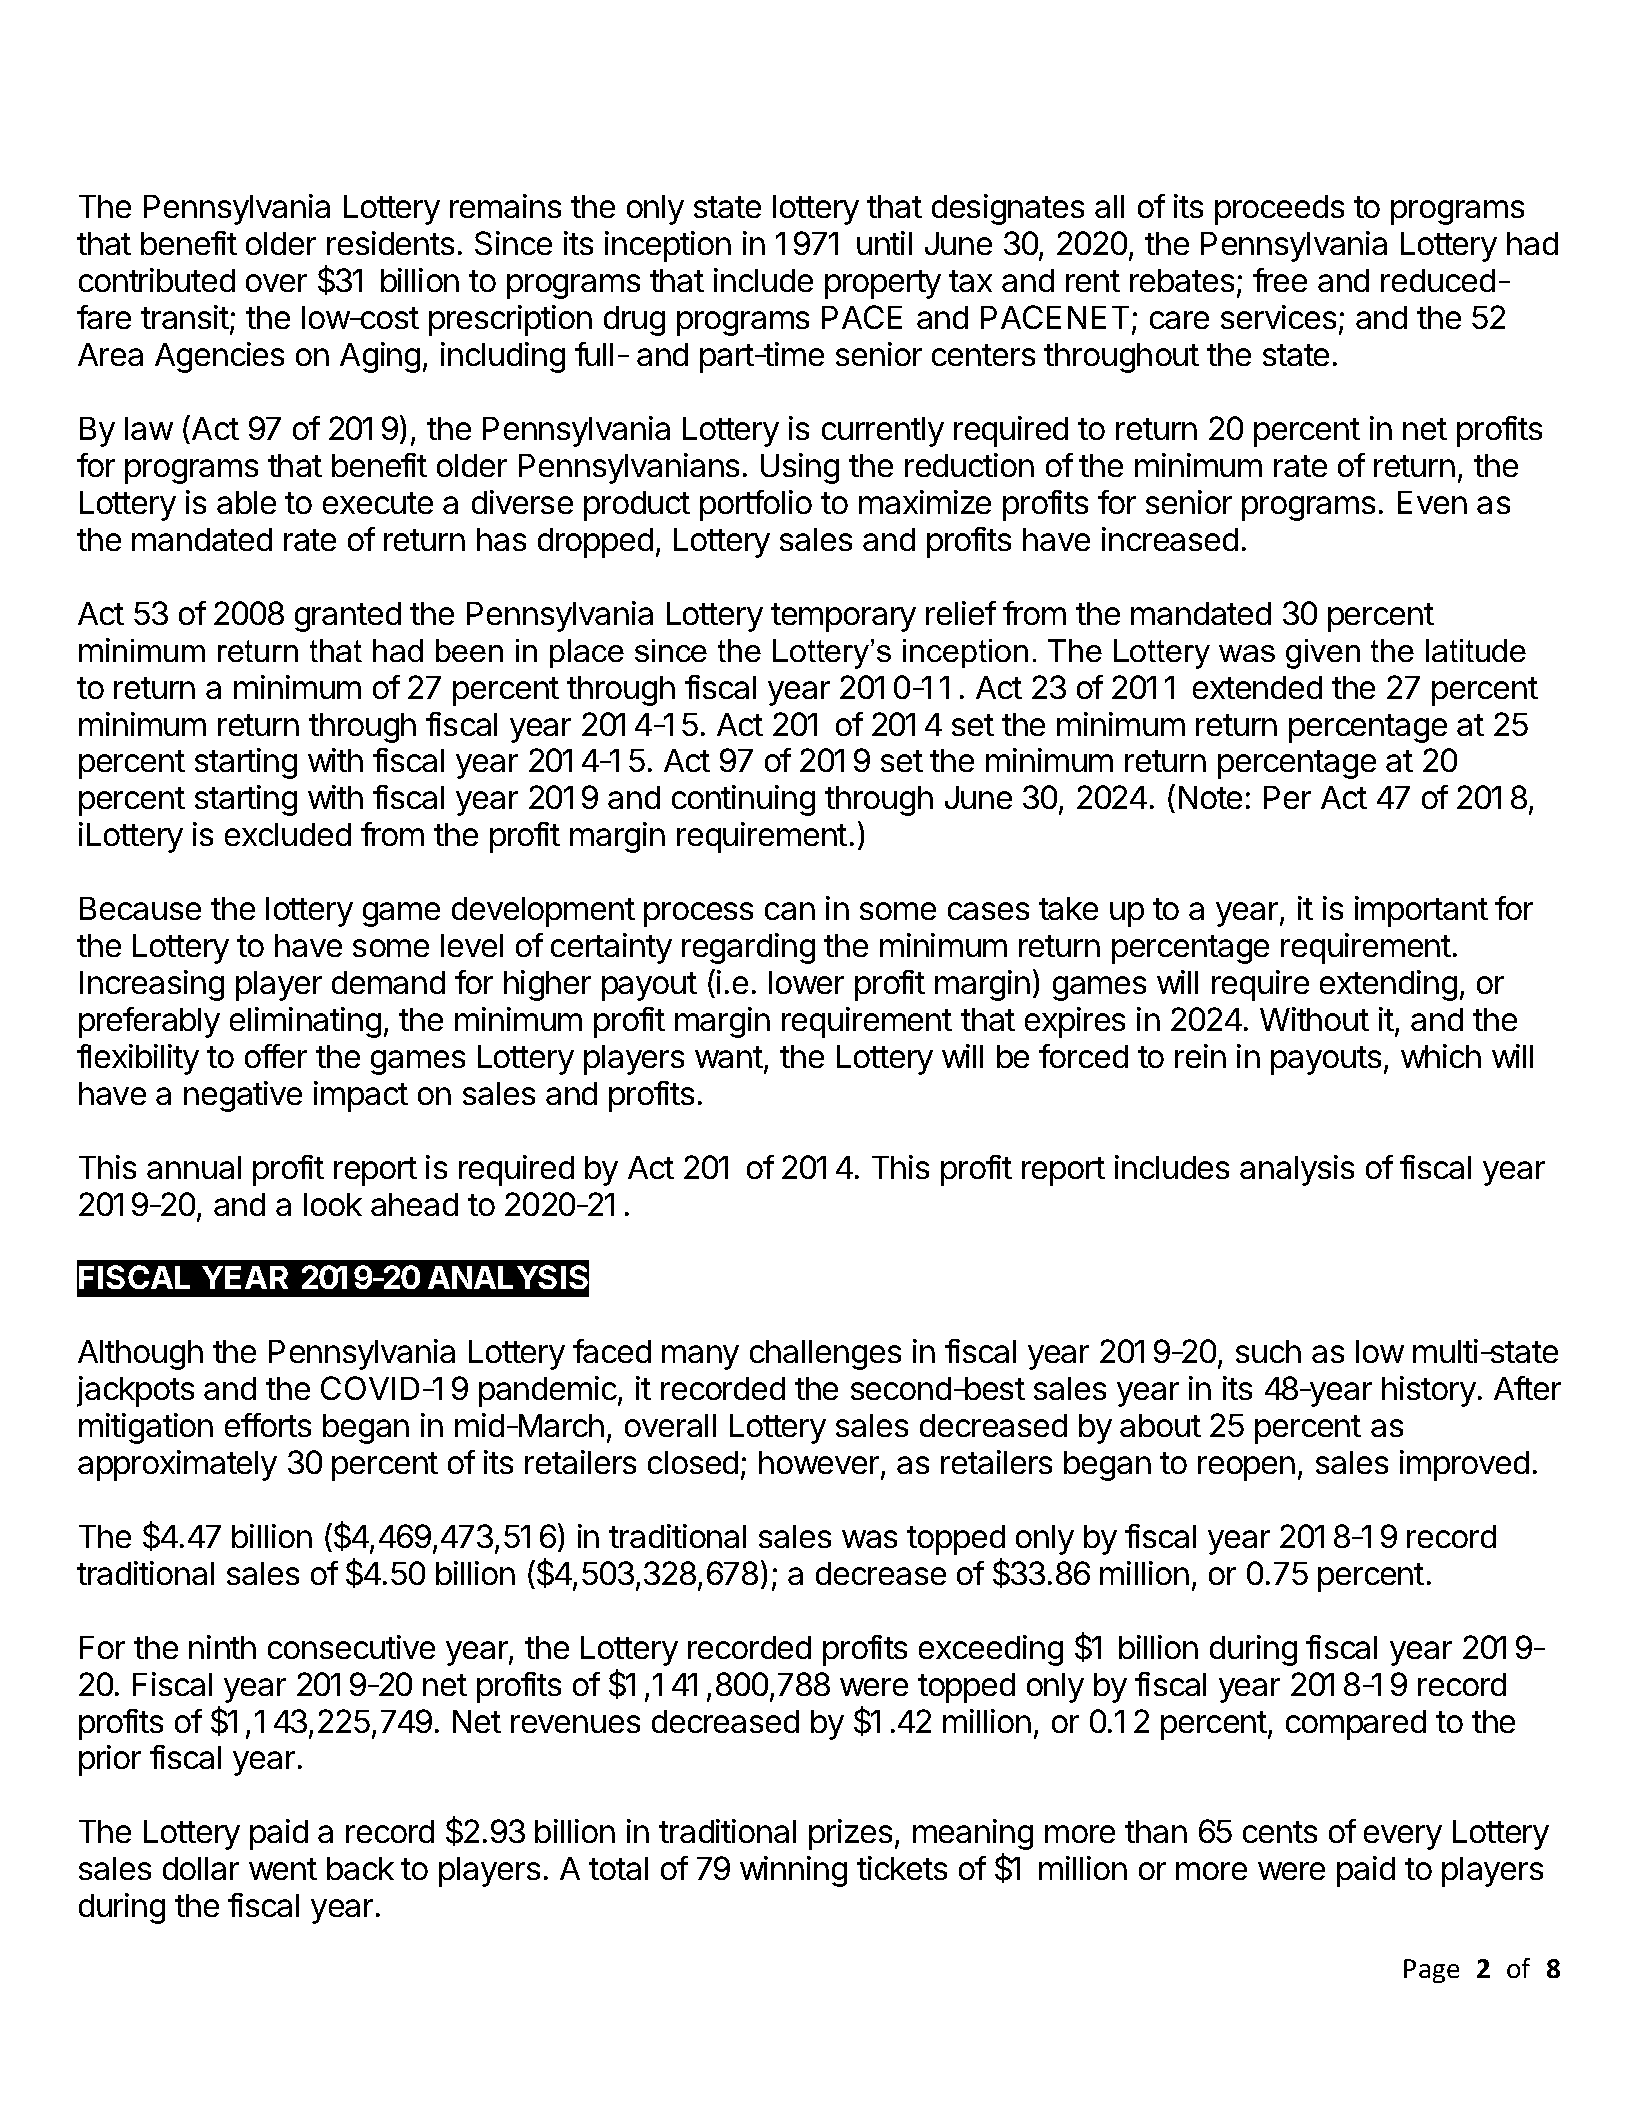 The width and height of the document is (1638, 2119). What do you see at coordinates (729, 1057) in the document?
I see `want` at bounding box center [729, 1057].
